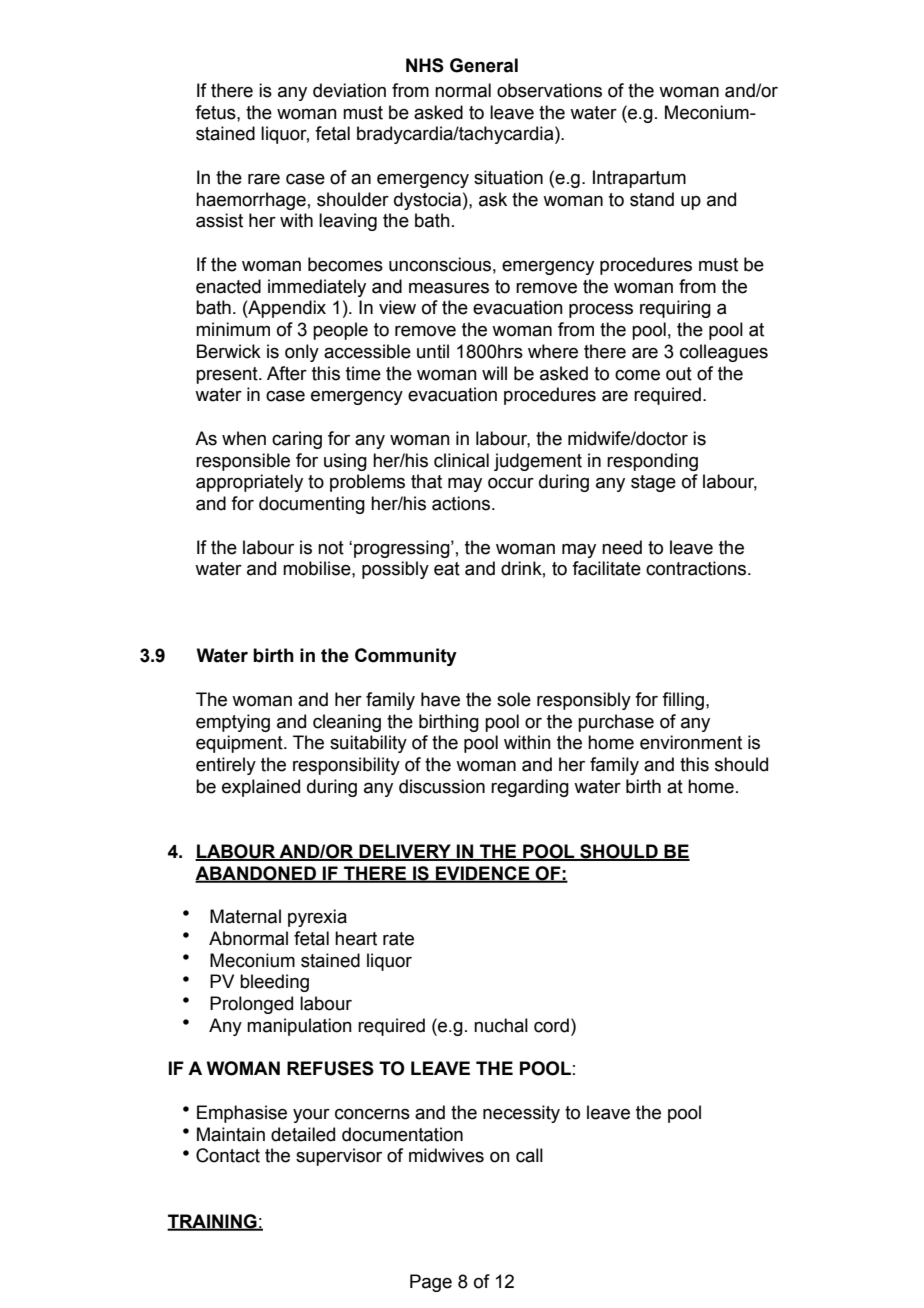 This screenshot has width=924, height=1308. Describe the element at coordinates (213, 1222) in the screenshot. I see `TRAINING` at that location.
